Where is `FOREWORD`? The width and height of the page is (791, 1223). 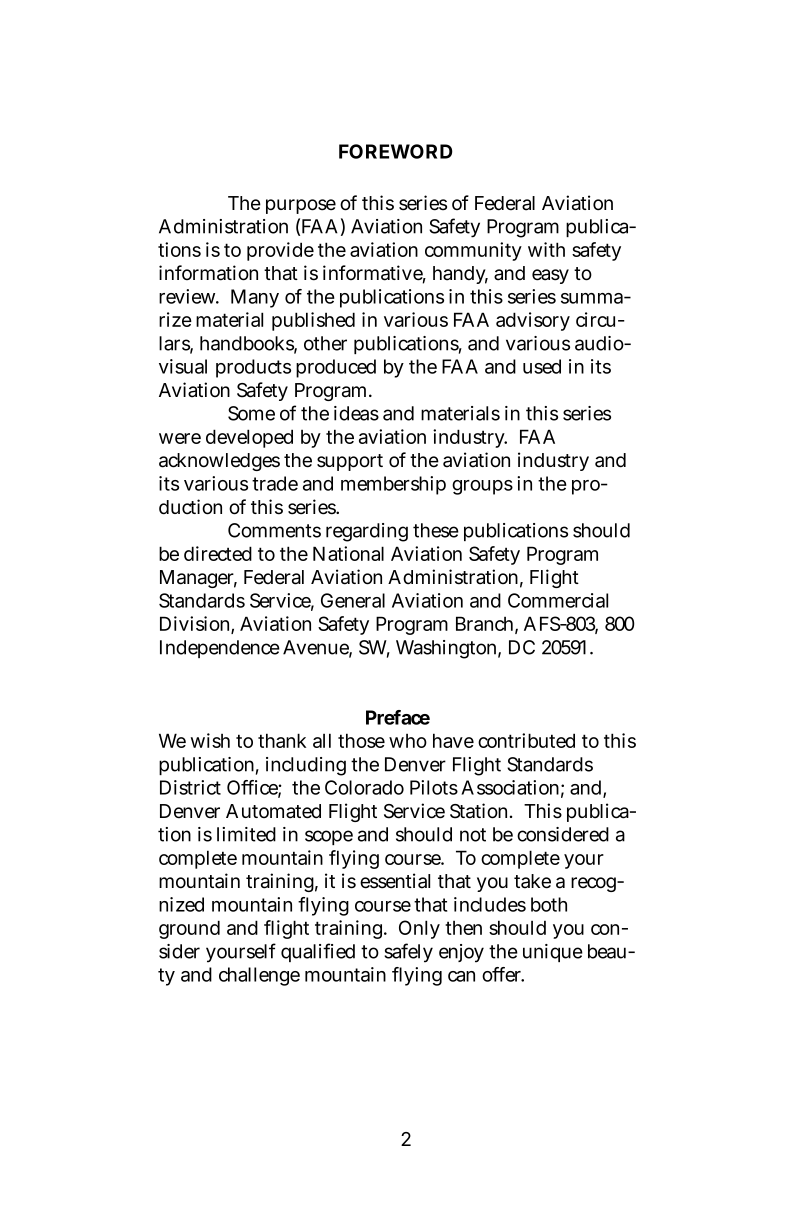 FOREWORD is located at coordinates (396, 151).
